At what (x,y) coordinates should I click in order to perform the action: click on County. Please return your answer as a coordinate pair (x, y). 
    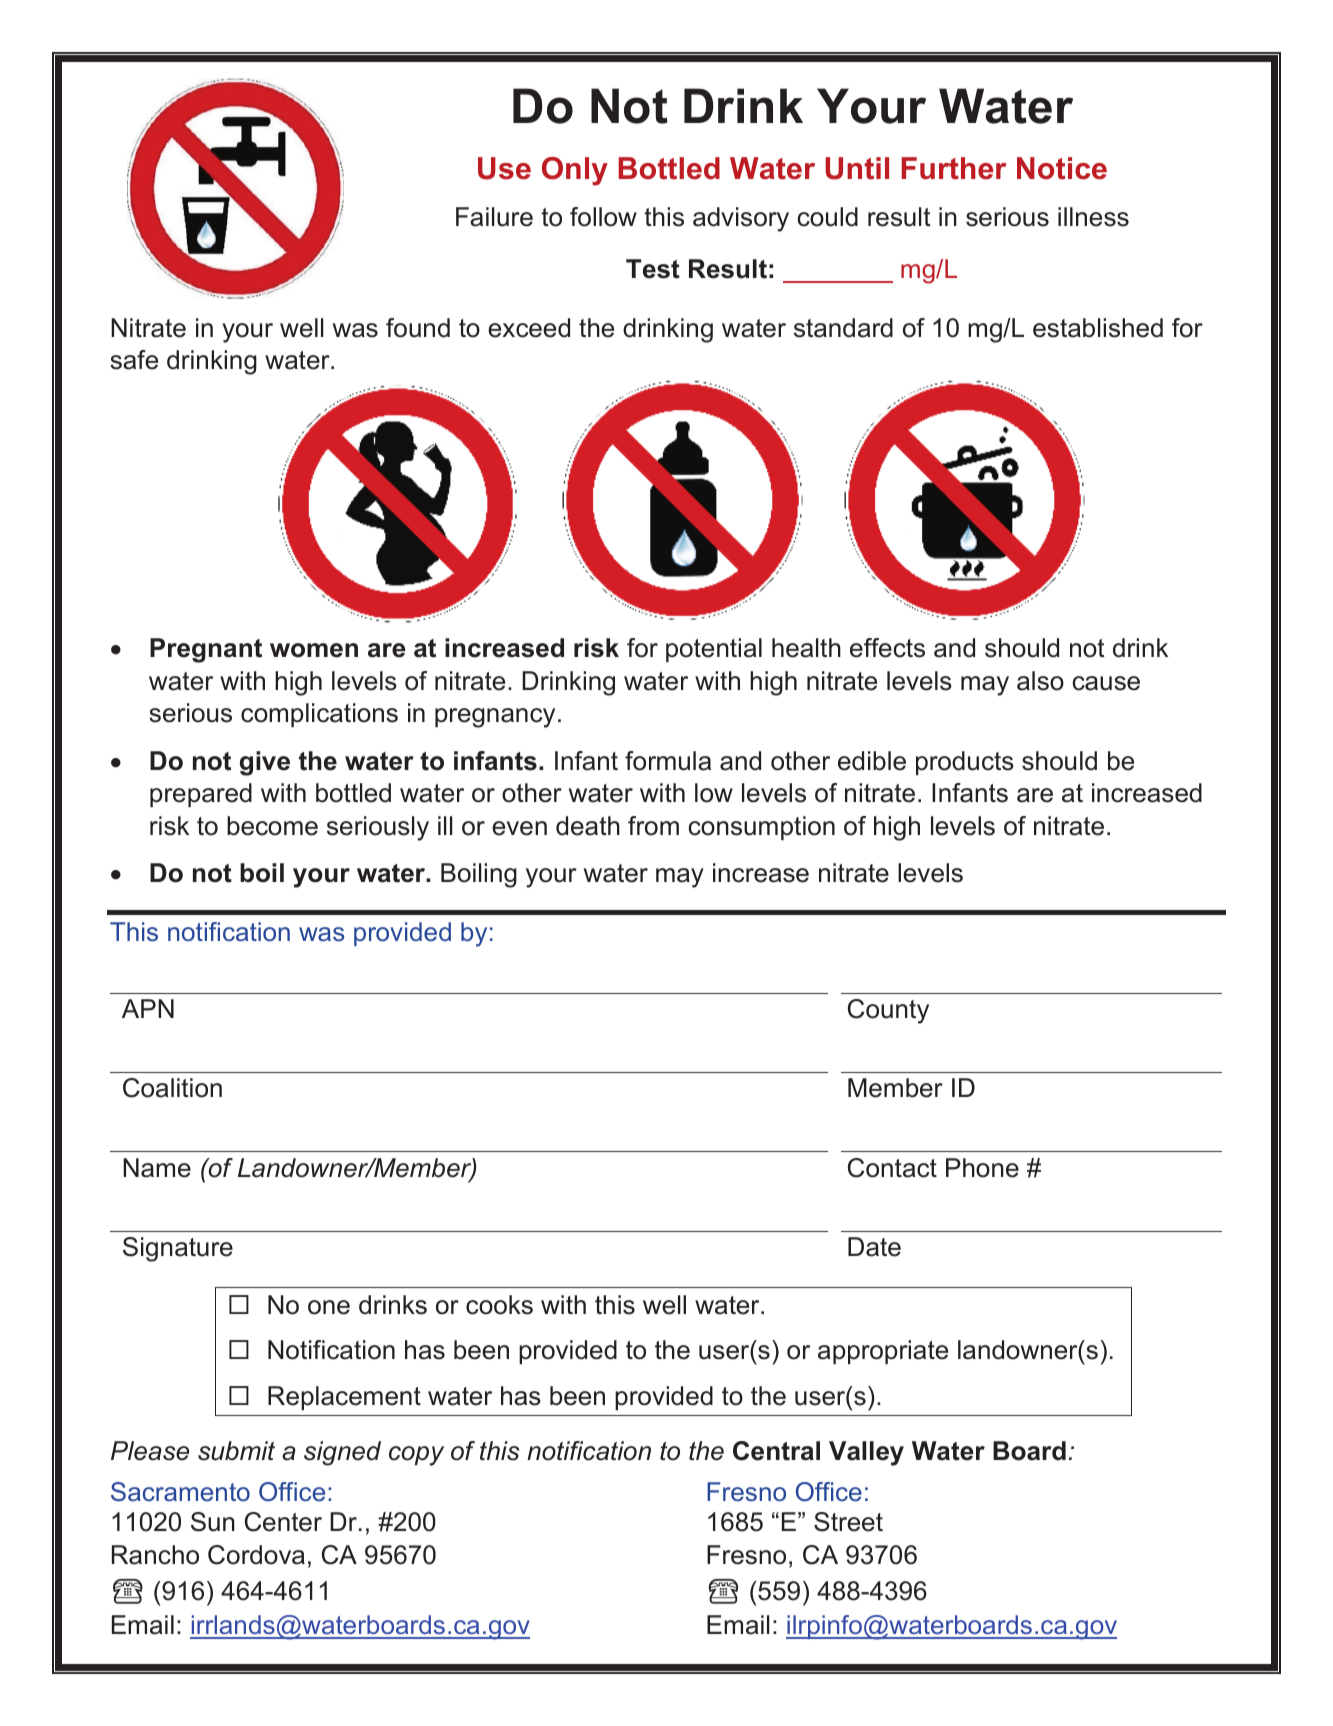
    Looking at the image, I should click on (888, 1011).
